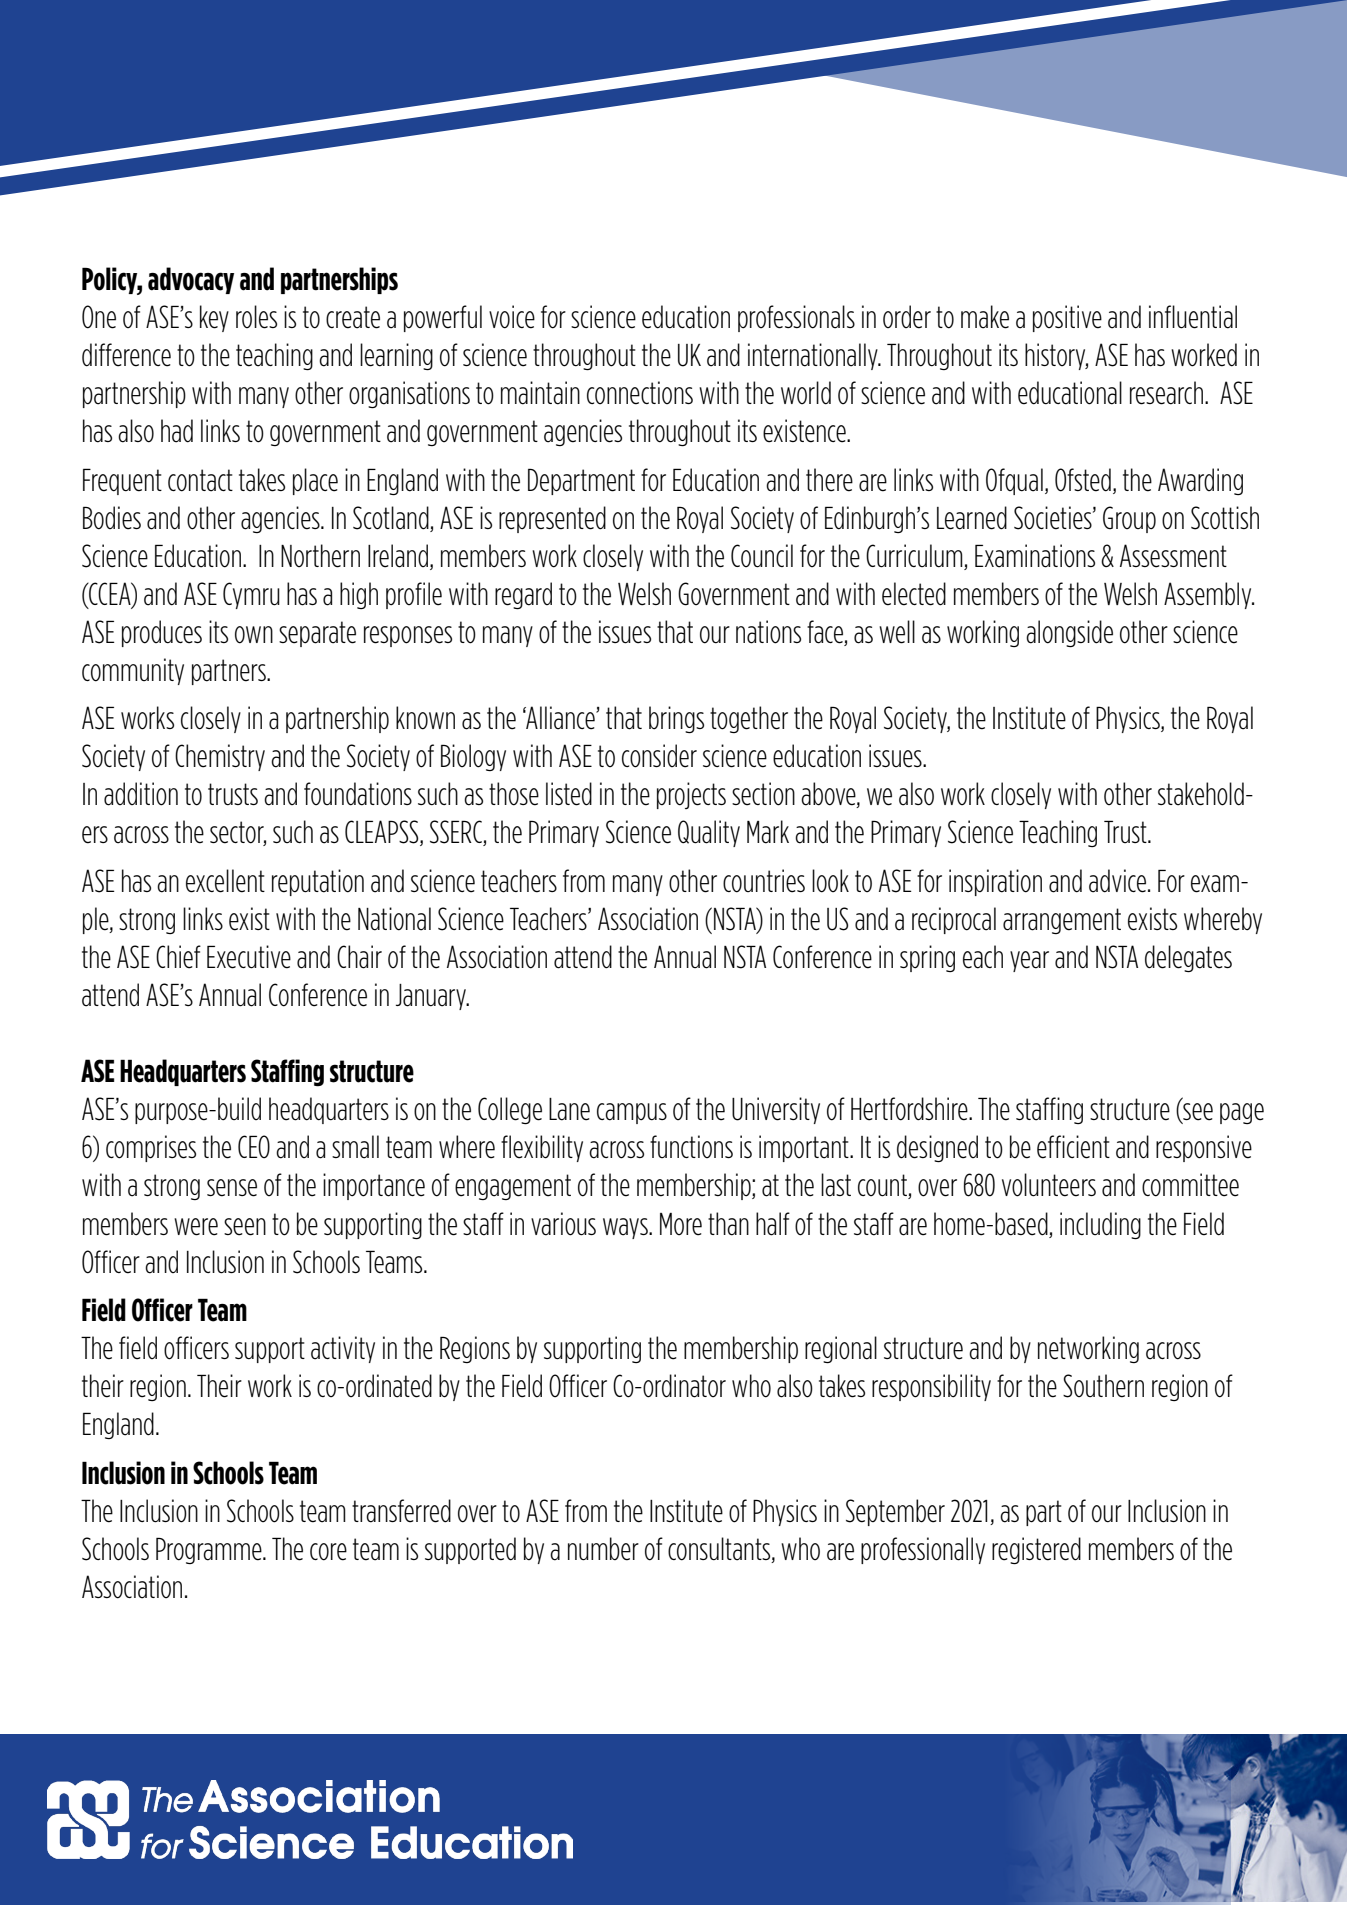  What do you see at coordinates (256, 317) in the document?
I see `roles` at bounding box center [256, 317].
